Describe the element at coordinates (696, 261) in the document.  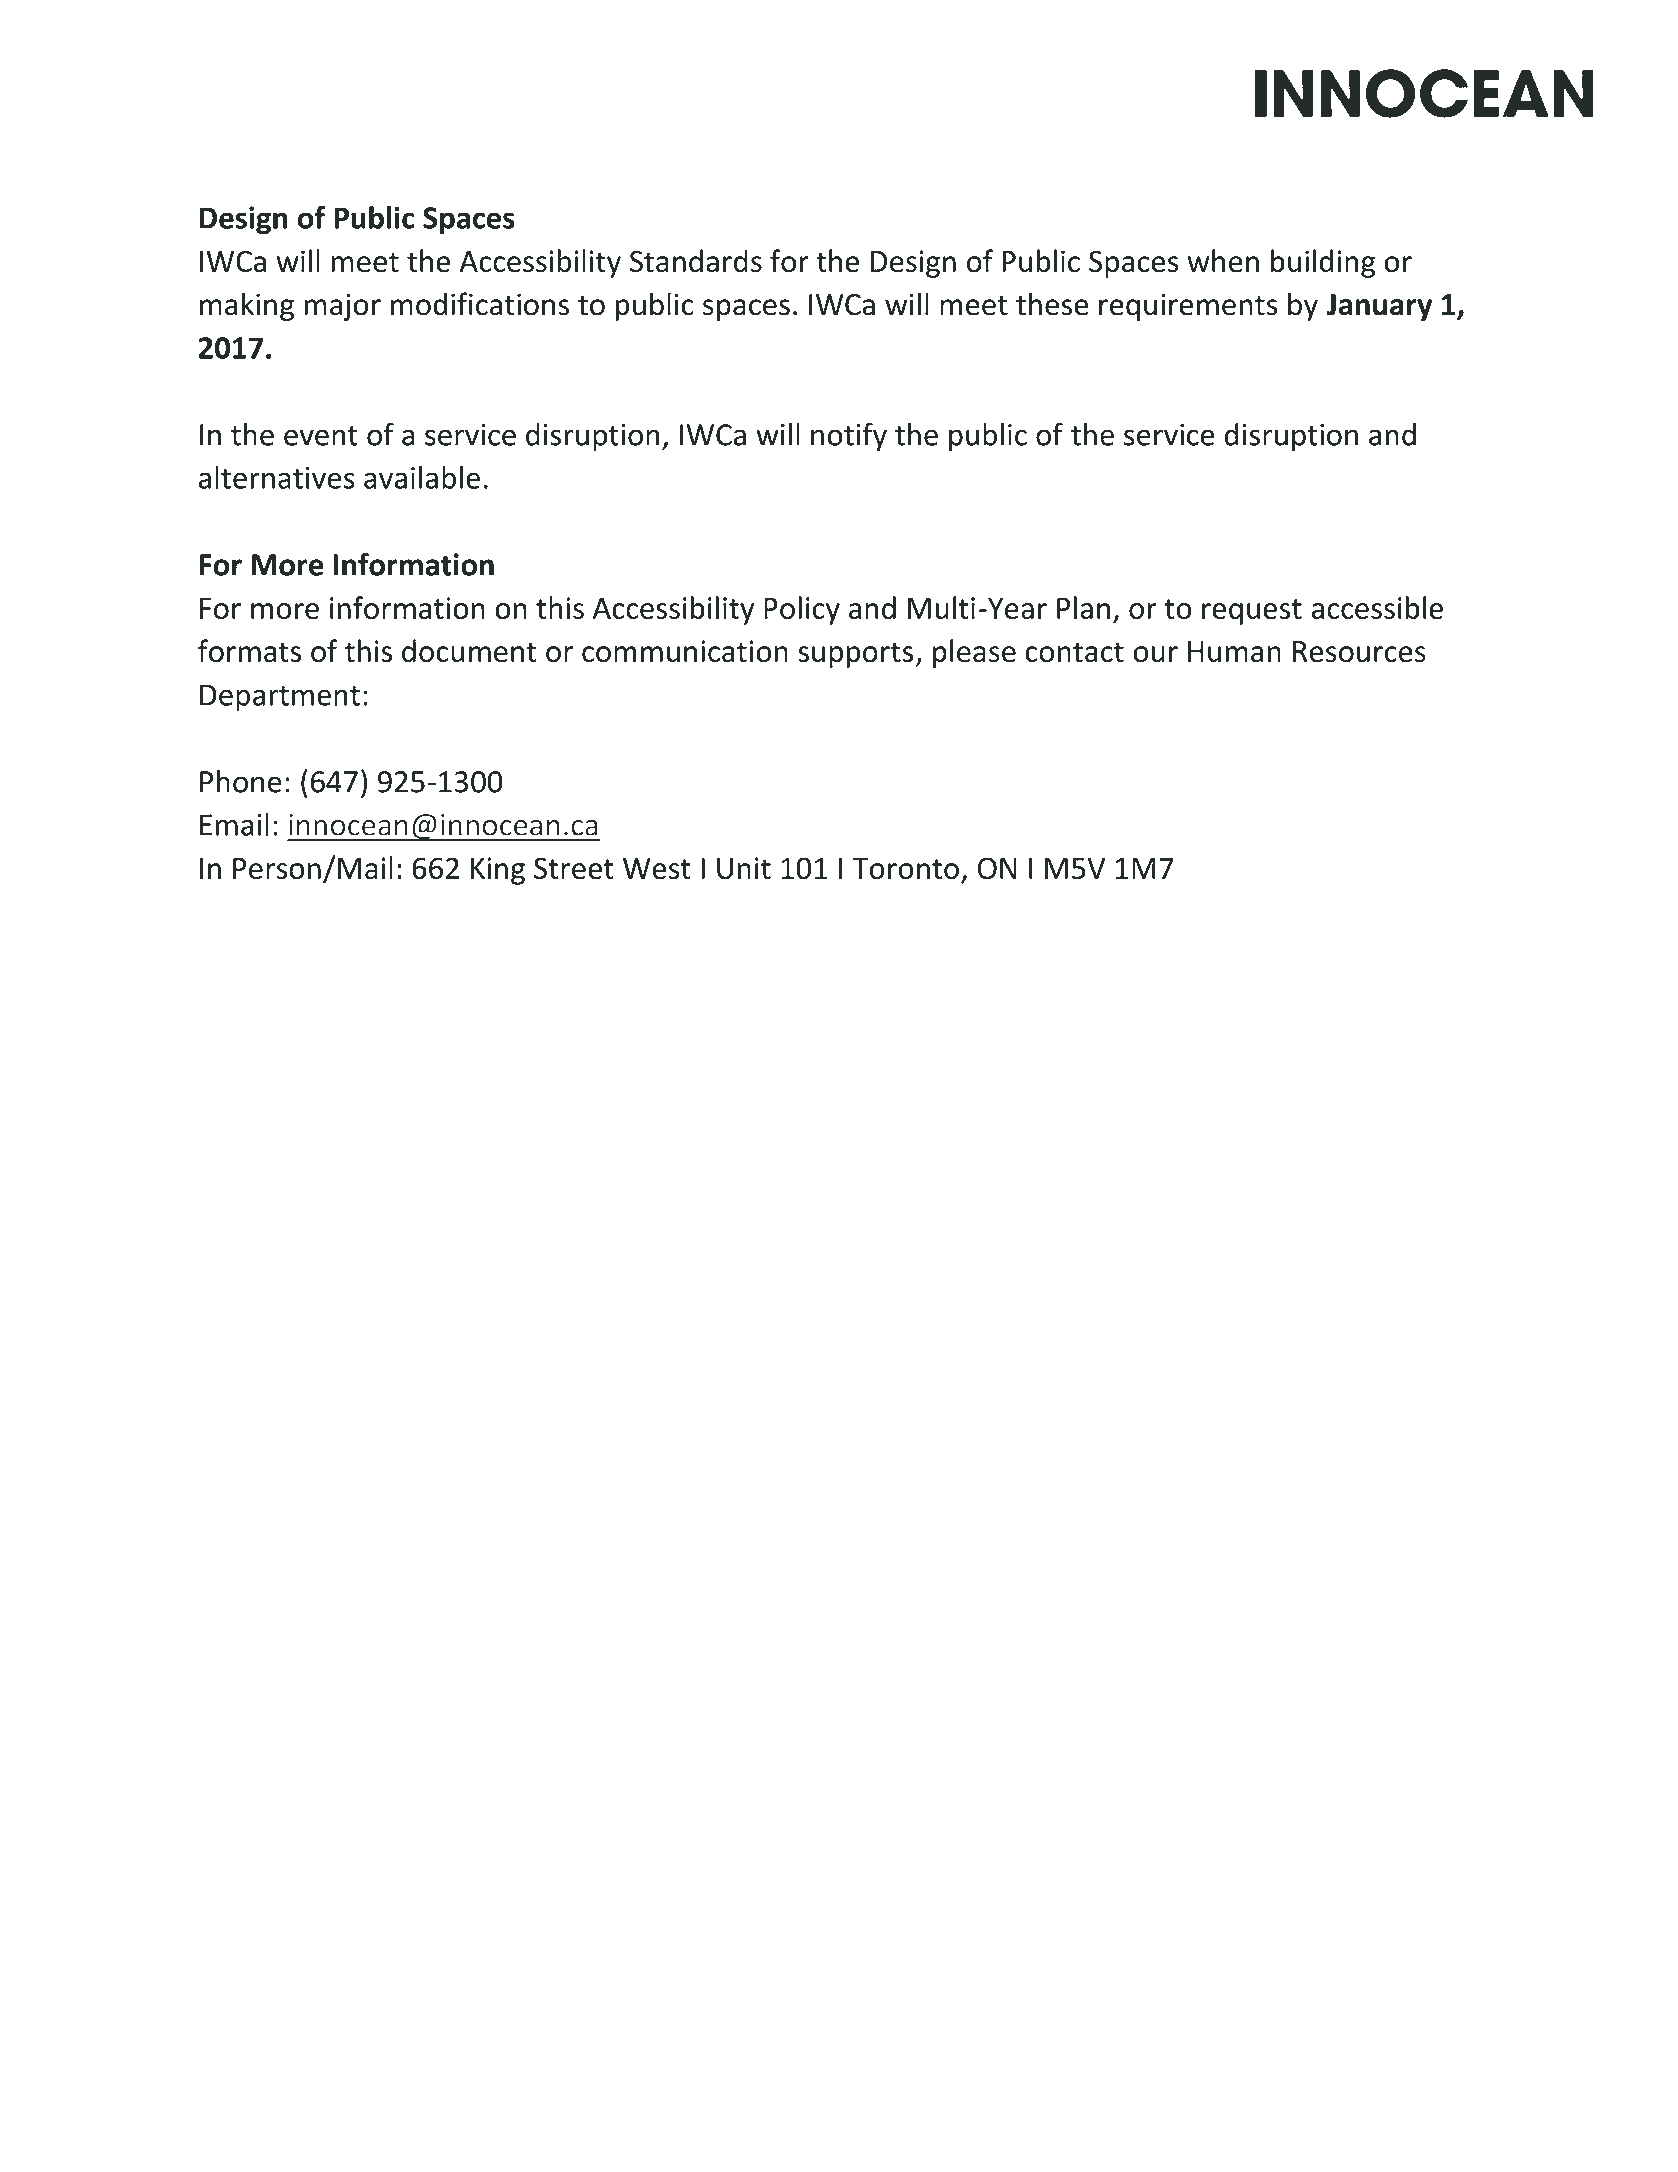
I see `Standards` at that location.
